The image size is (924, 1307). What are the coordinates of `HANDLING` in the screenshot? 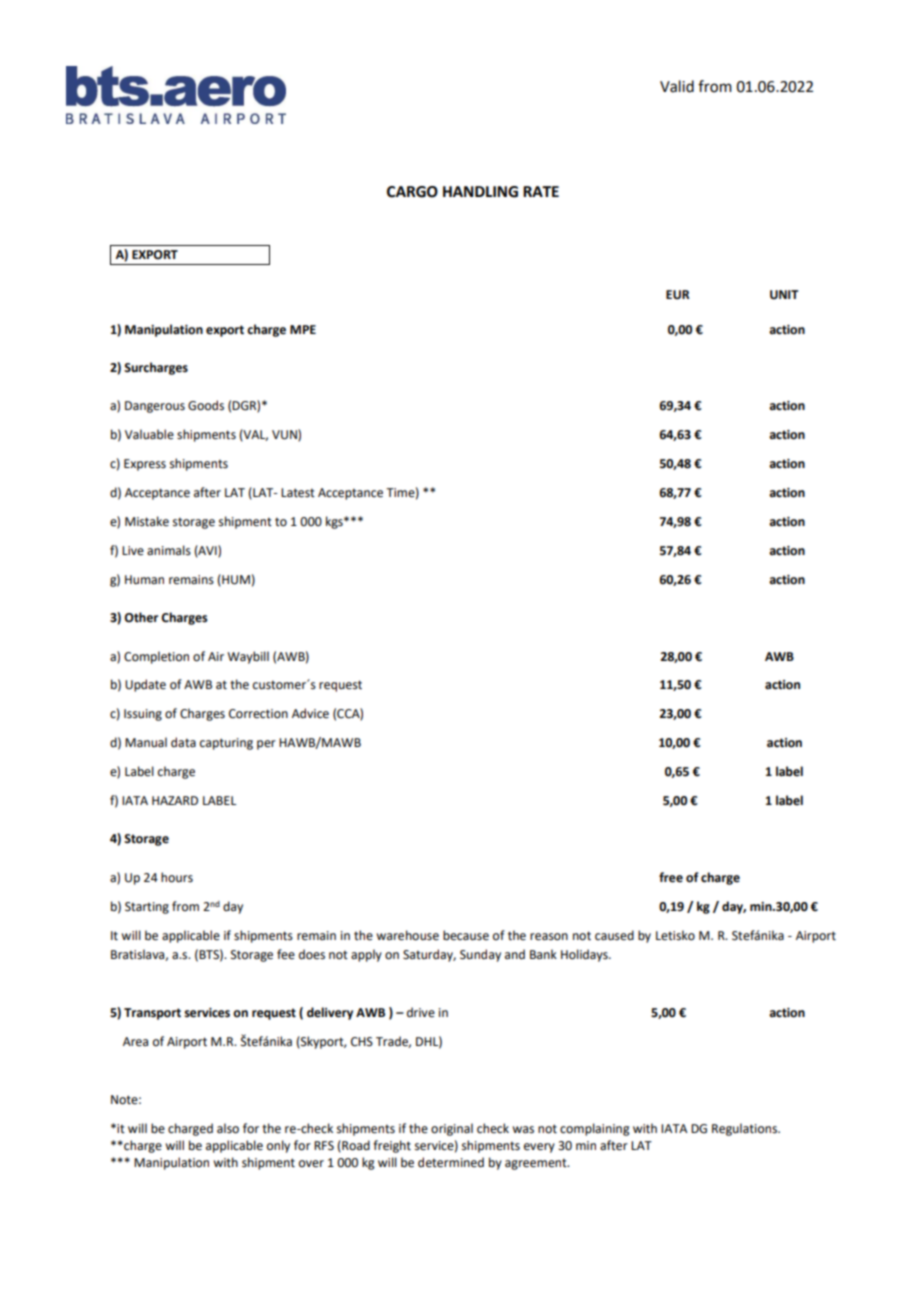 It's located at (480, 192).
